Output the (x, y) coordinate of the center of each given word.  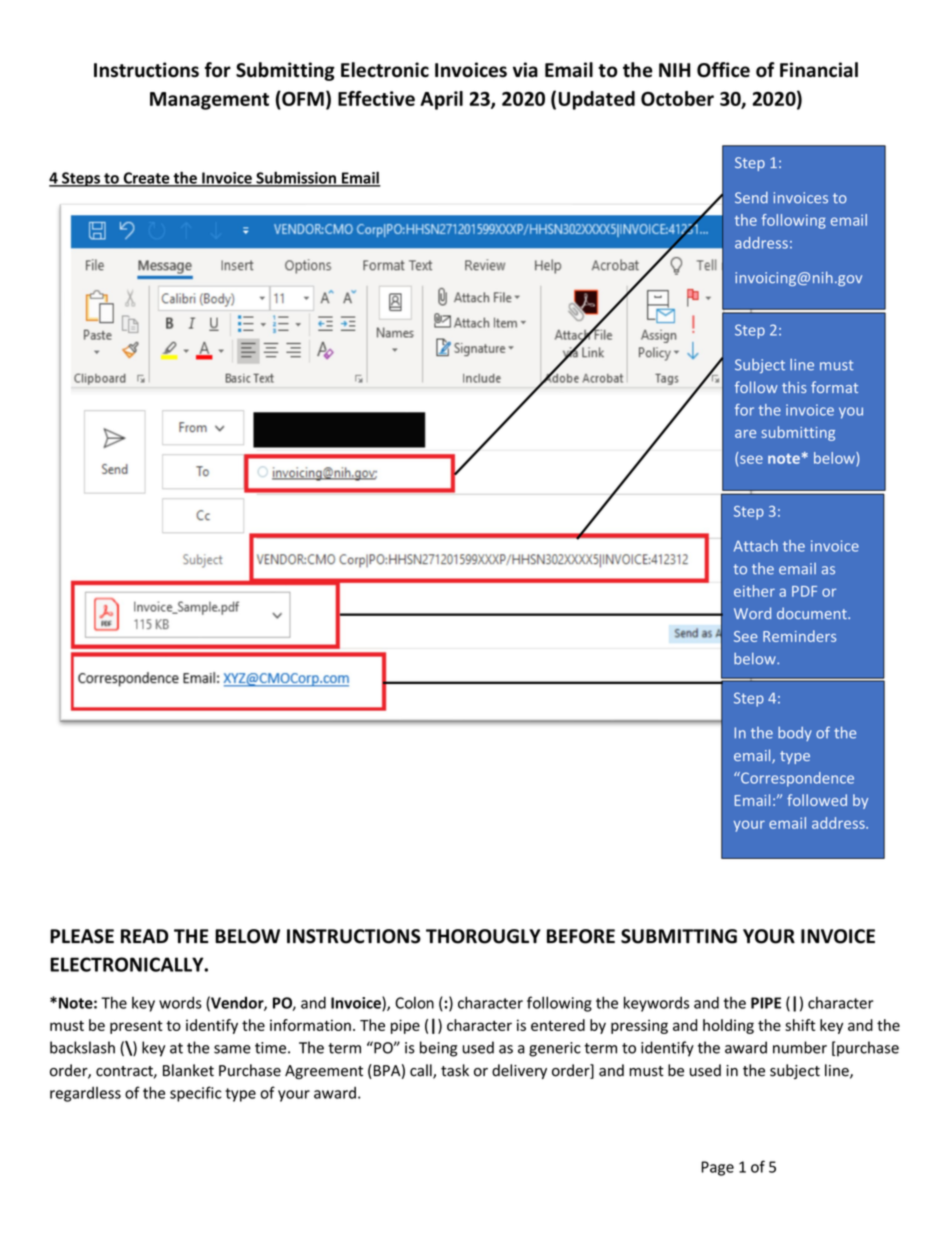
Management (209, 101)
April (441, 100)
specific (195, 1094)
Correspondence (796, 779)
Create (146, 179)
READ (145, 936)
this (794, 387)
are (745, 434)
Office (723, 70)
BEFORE (581, 936)
